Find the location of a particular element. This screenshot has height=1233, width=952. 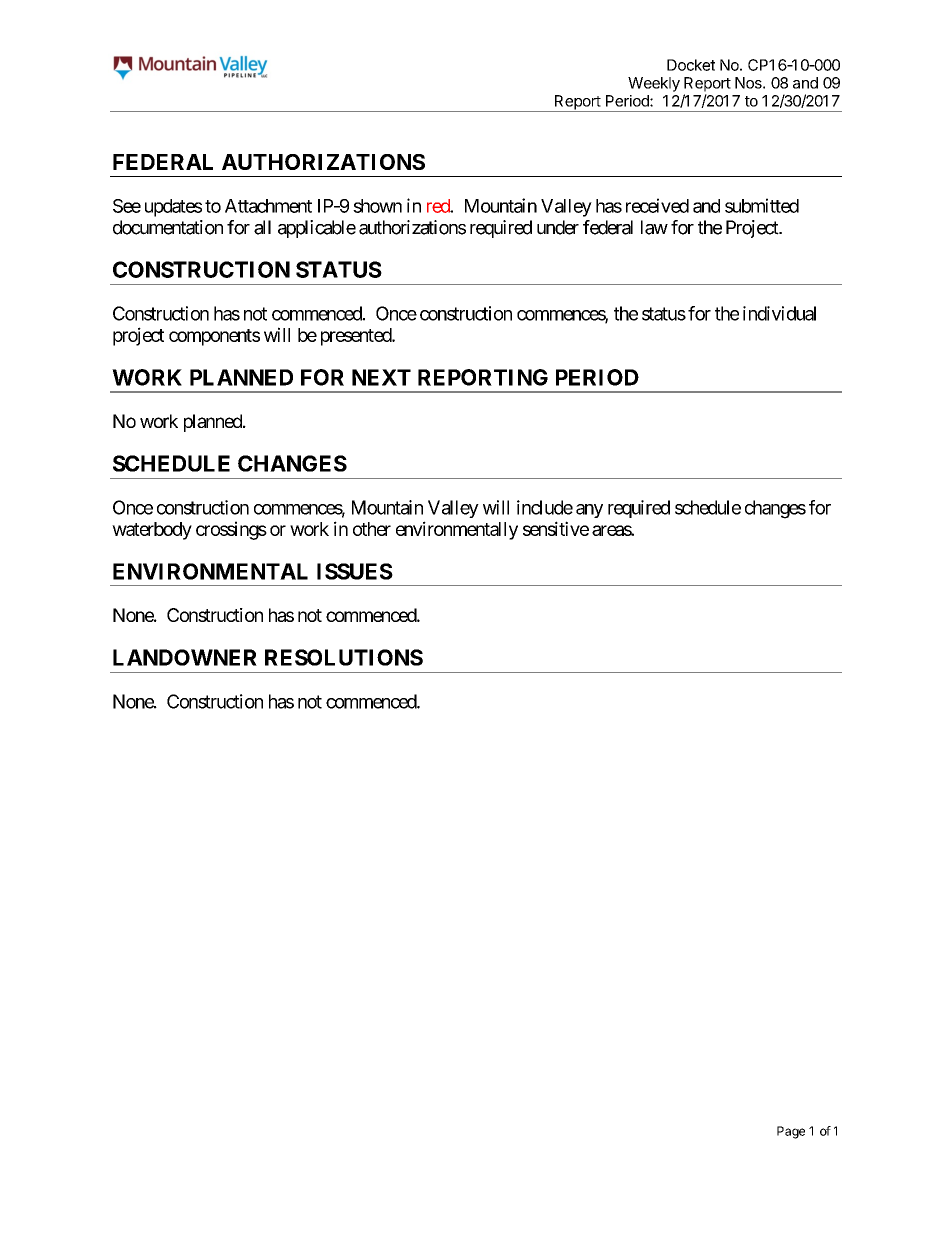

any is located at coordinates (589, 511).
